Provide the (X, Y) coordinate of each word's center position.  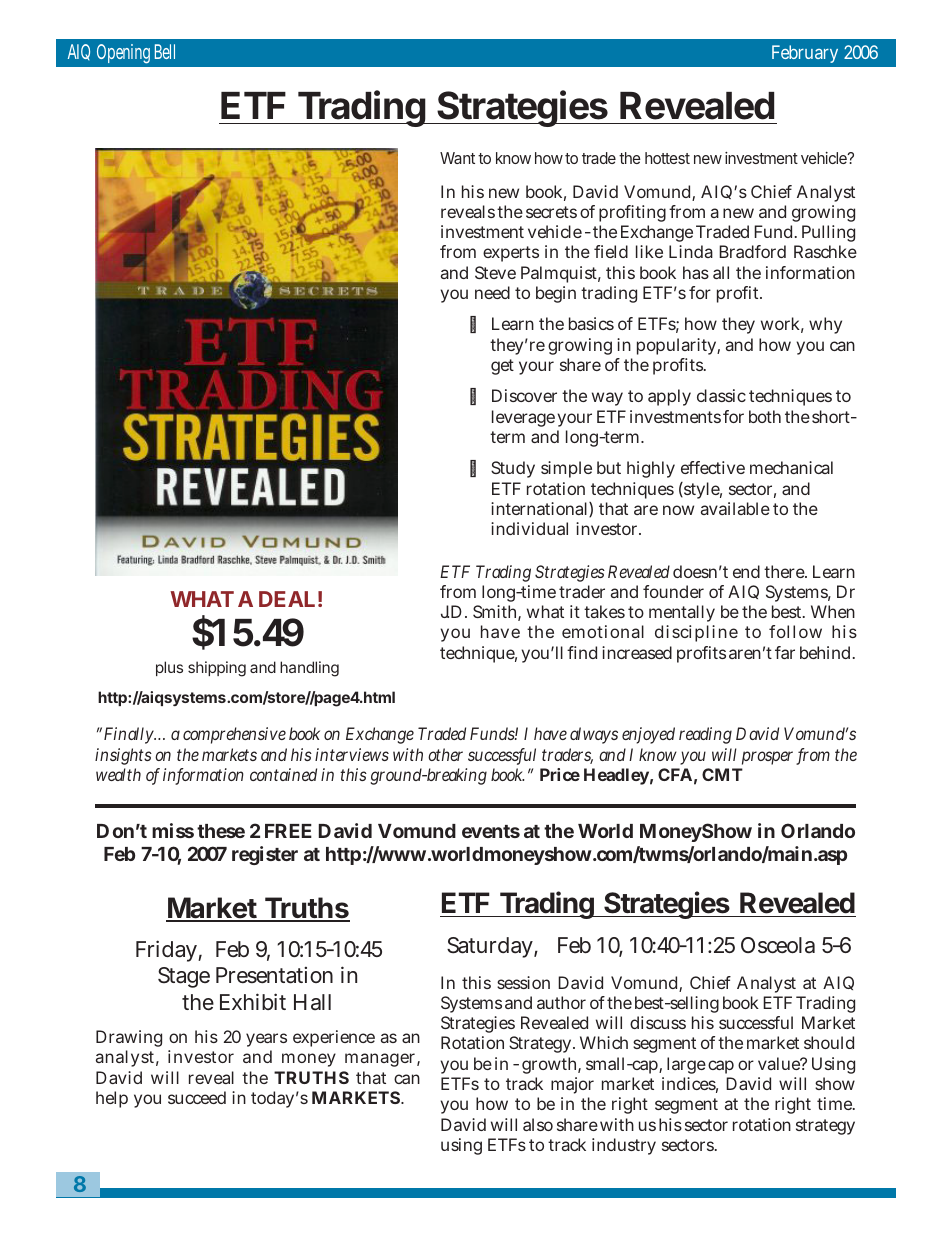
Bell (165, 51)
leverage (523, 418)
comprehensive (234, 735)
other (445, 754)
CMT (722, 774)
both (765, 416)
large (686, 1065)
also (538, 1124)
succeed (197, 1097)
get (502, 367)
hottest (667, 158)
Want (457, 158)
